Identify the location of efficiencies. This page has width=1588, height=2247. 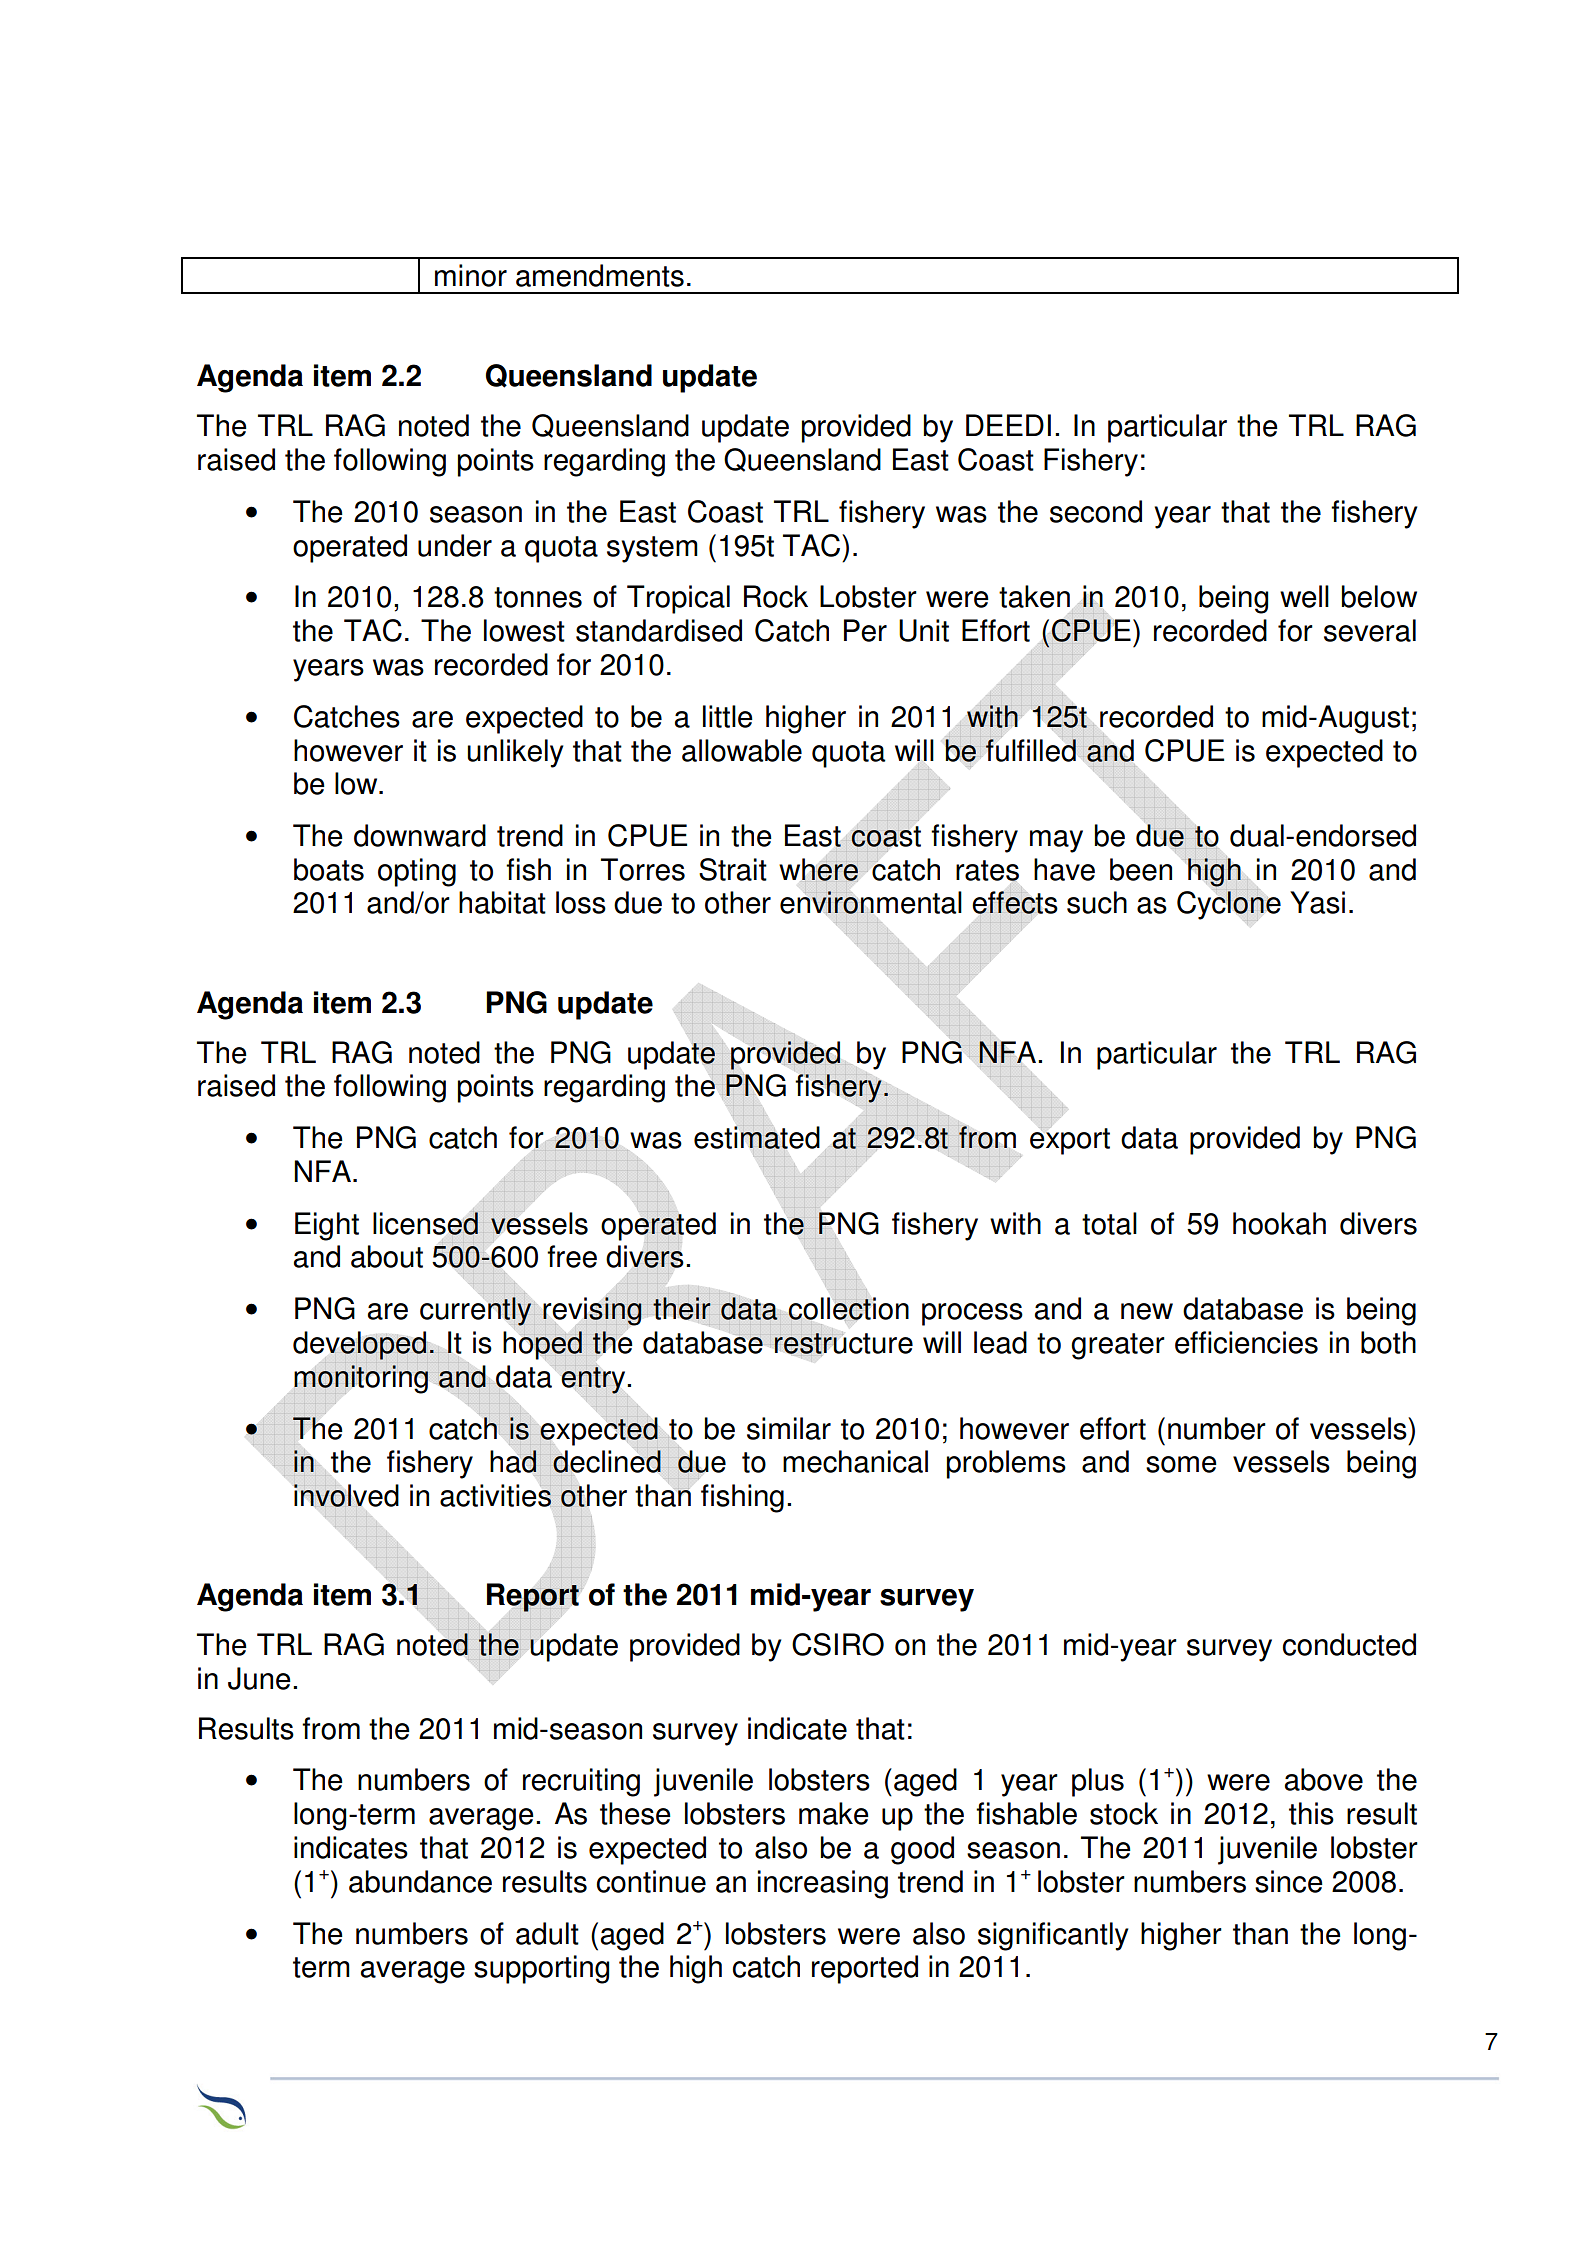
(1246, 1342).
